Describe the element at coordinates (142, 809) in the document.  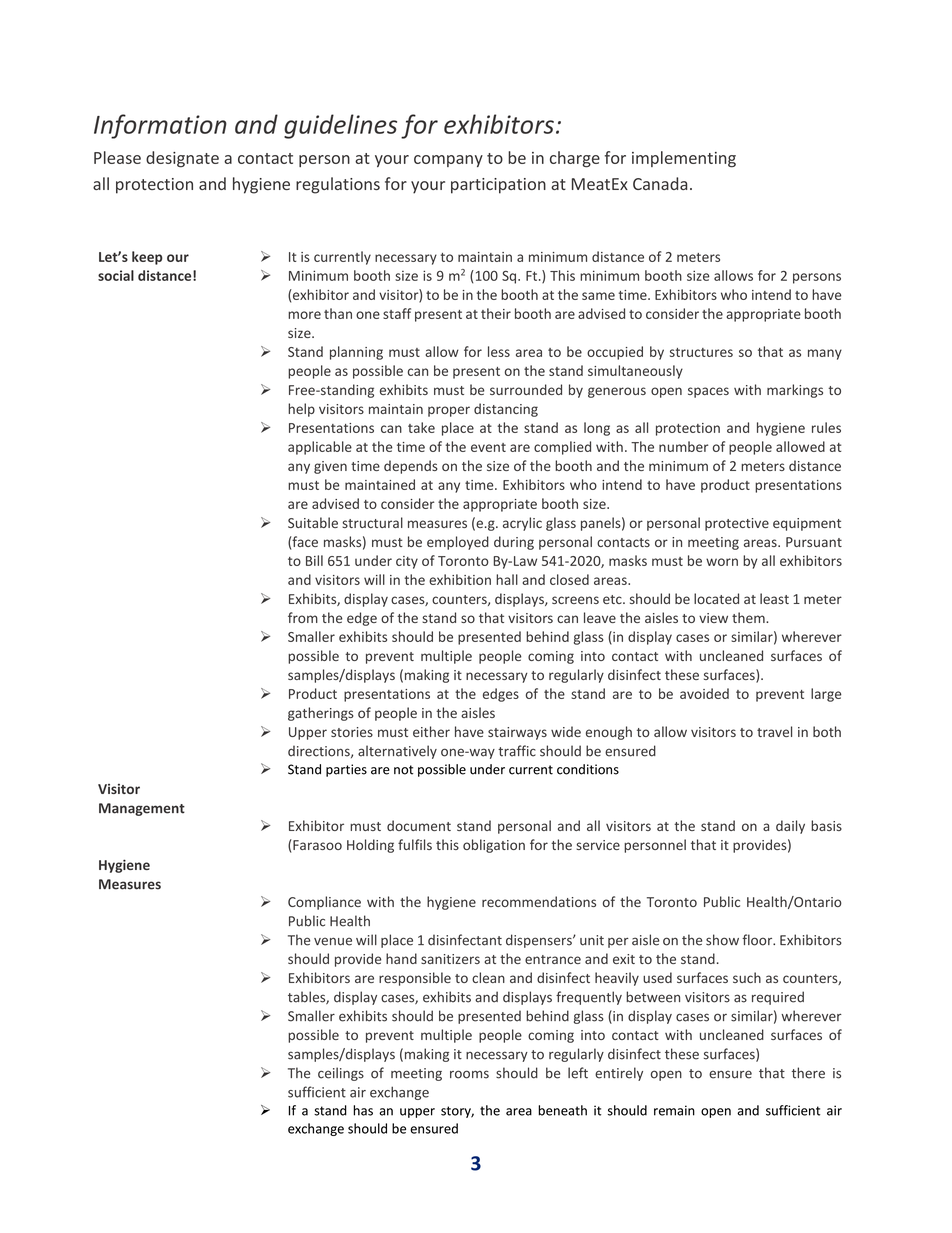
I see `Management` at that location.
